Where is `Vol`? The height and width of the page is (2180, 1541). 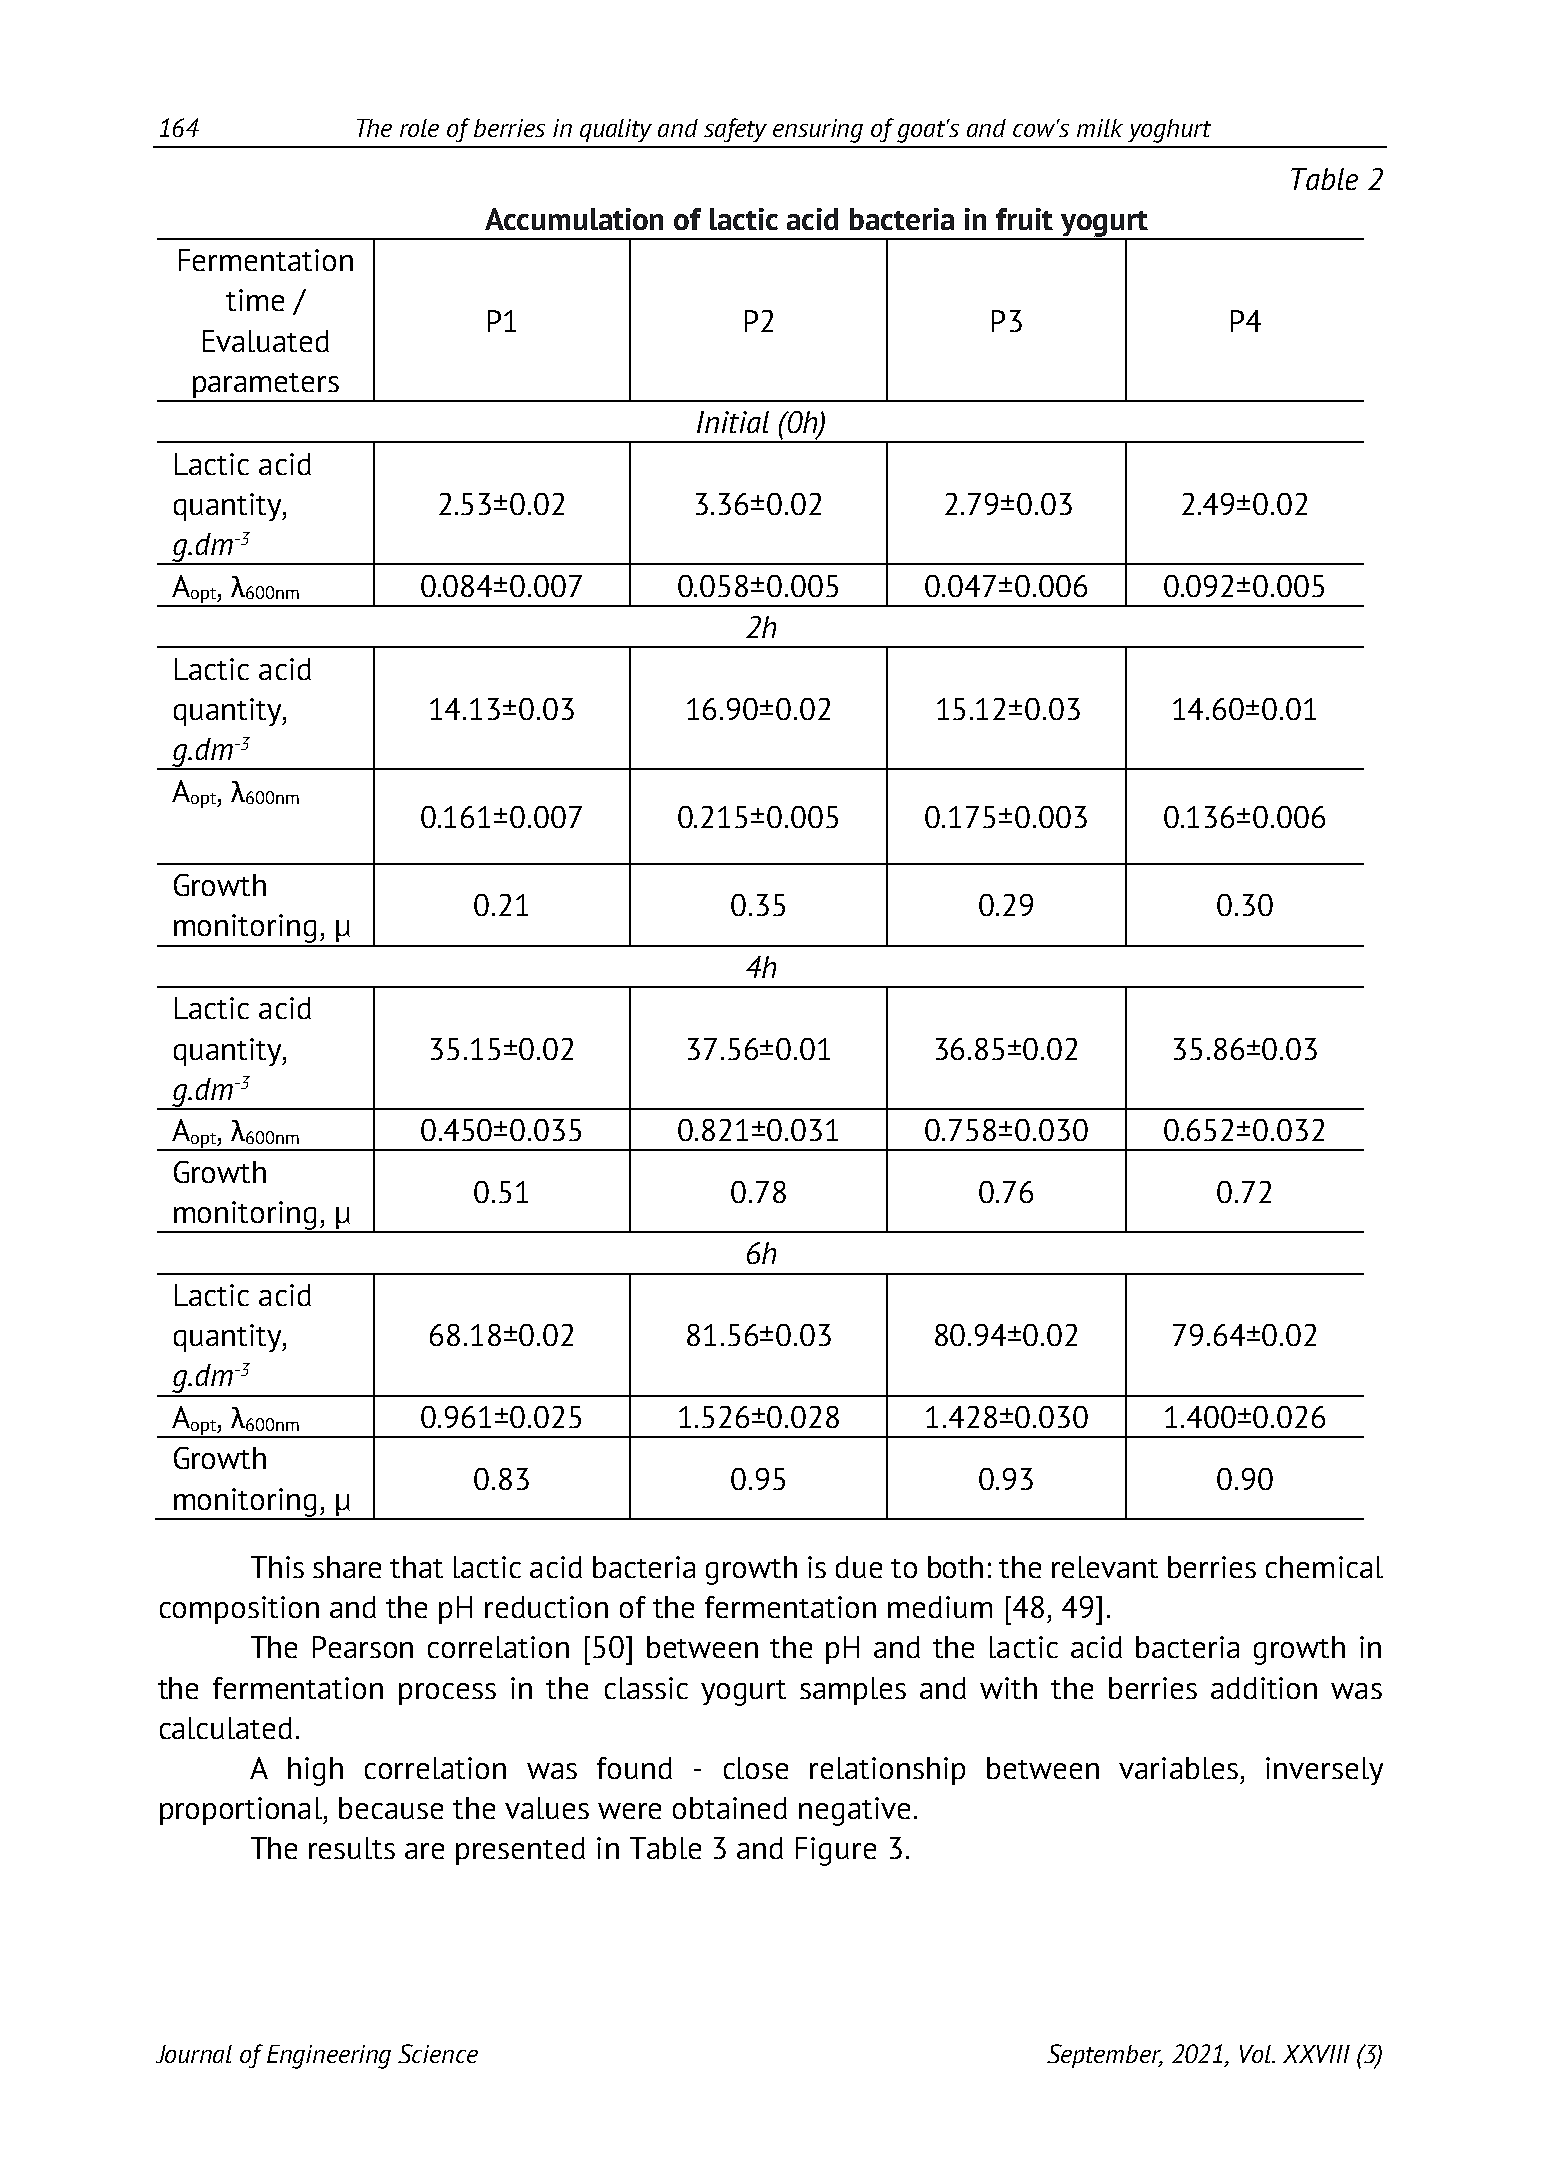
Vol is located at coordinates (1256, 2054).
